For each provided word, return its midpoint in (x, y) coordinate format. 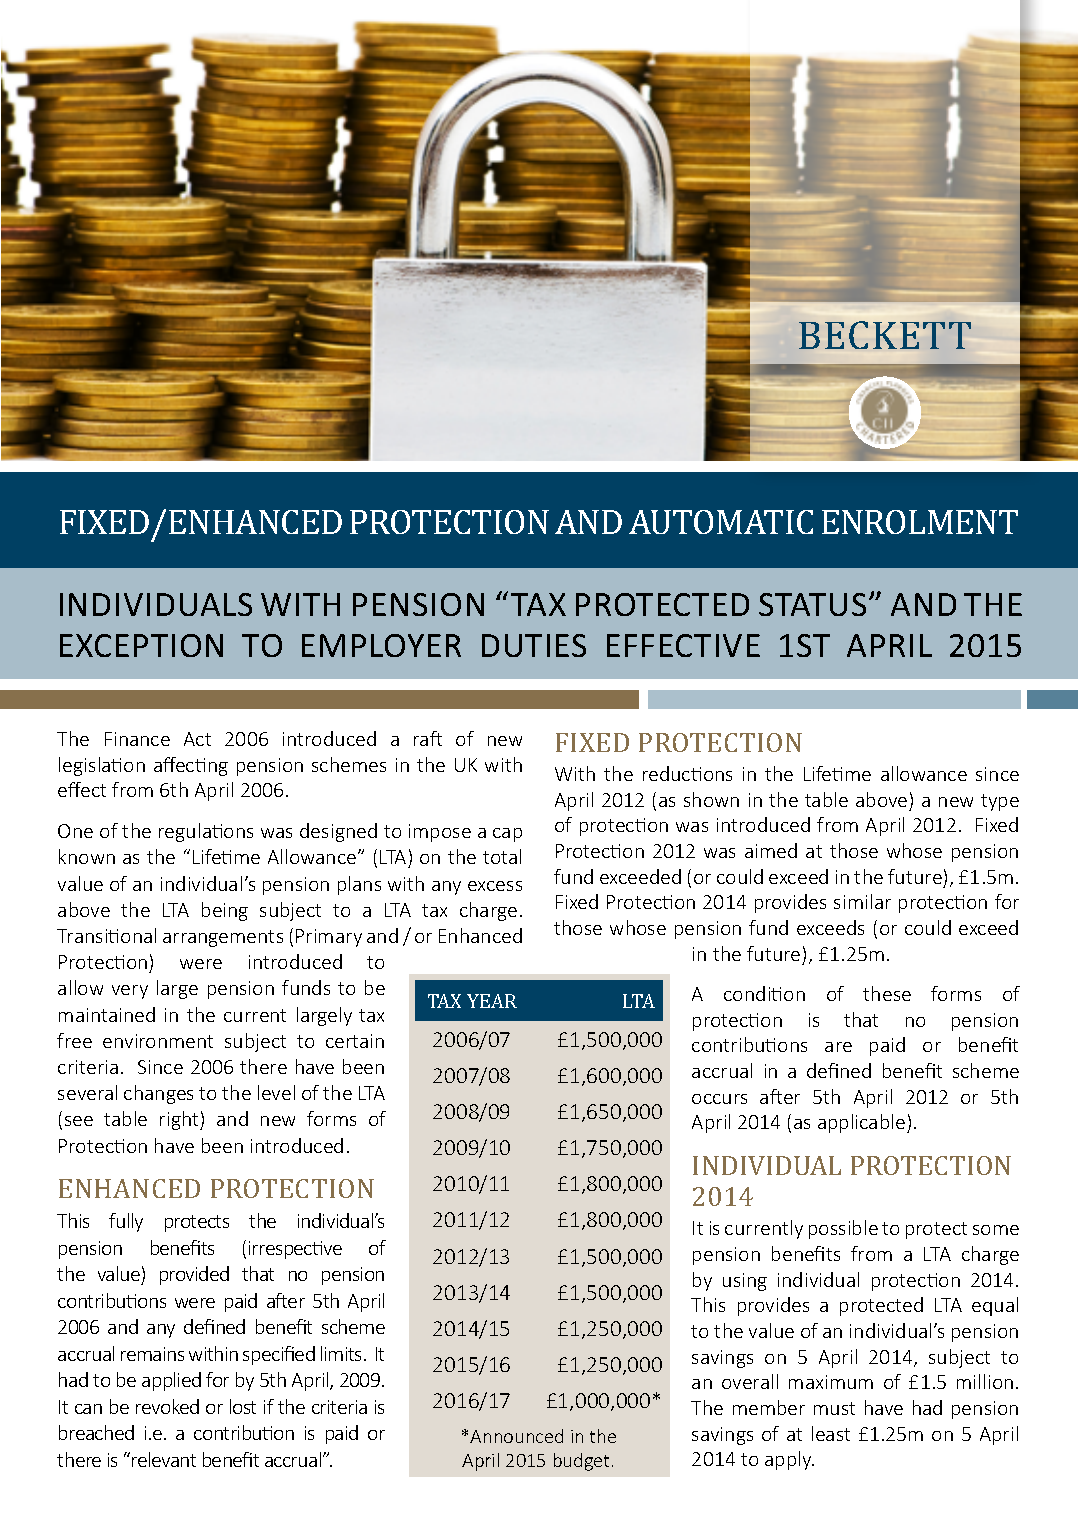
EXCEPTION (141, 645)
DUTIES (534, 645)
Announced (516, 1436)
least (831, 1433)
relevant (164, 1459)
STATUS (812, 604)
